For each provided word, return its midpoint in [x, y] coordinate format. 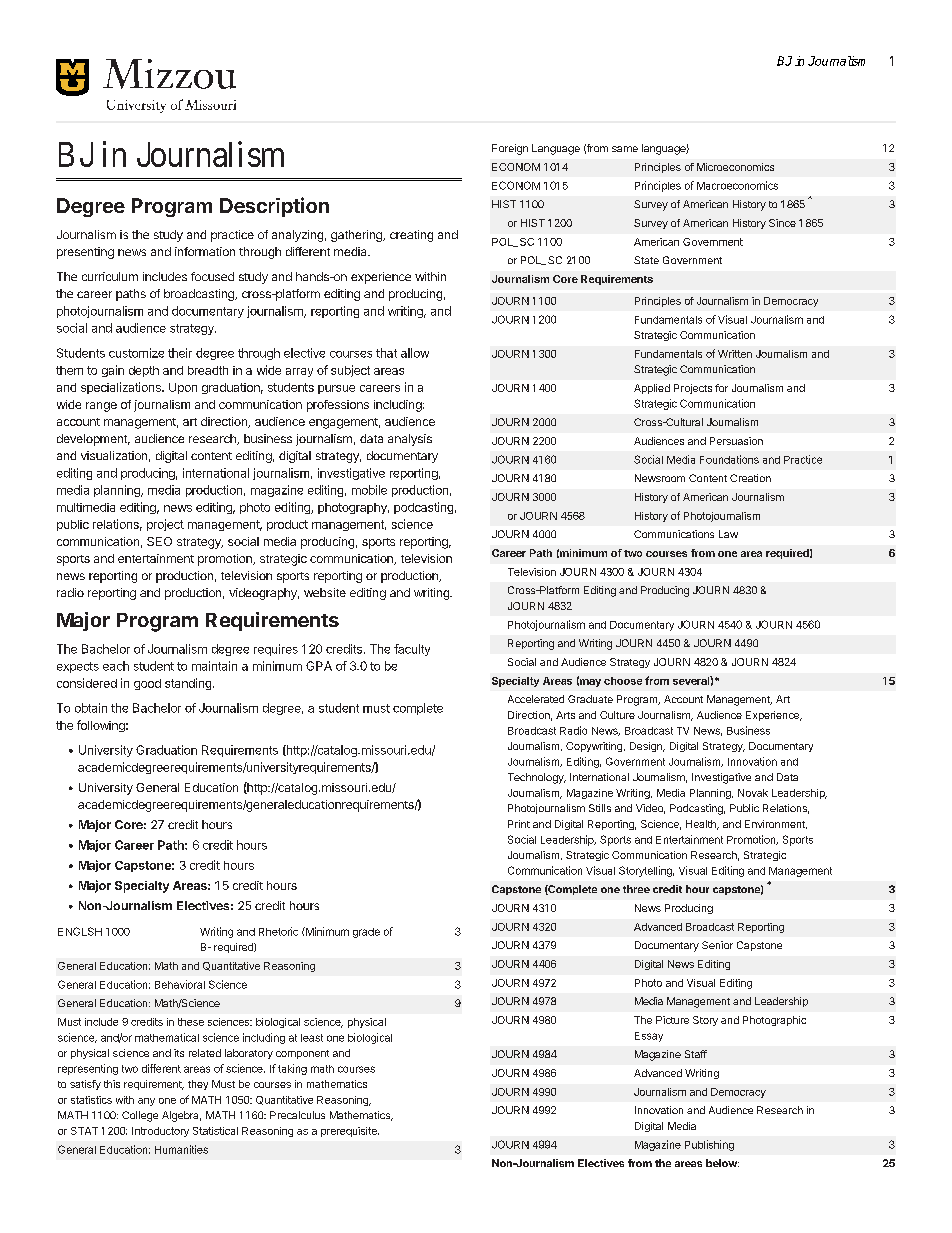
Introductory [160, 1132]
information [205, 251]
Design [647, 747]
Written [735, 354]
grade [366, 933]
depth [144, 371]
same [625, 149]
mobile [369, 490]
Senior [717, 945]
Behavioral [180, 984]
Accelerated [536, 699]
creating [411, 236]
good [147, 684]
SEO [159, 541]
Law [728, 534]
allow [415, 353]
